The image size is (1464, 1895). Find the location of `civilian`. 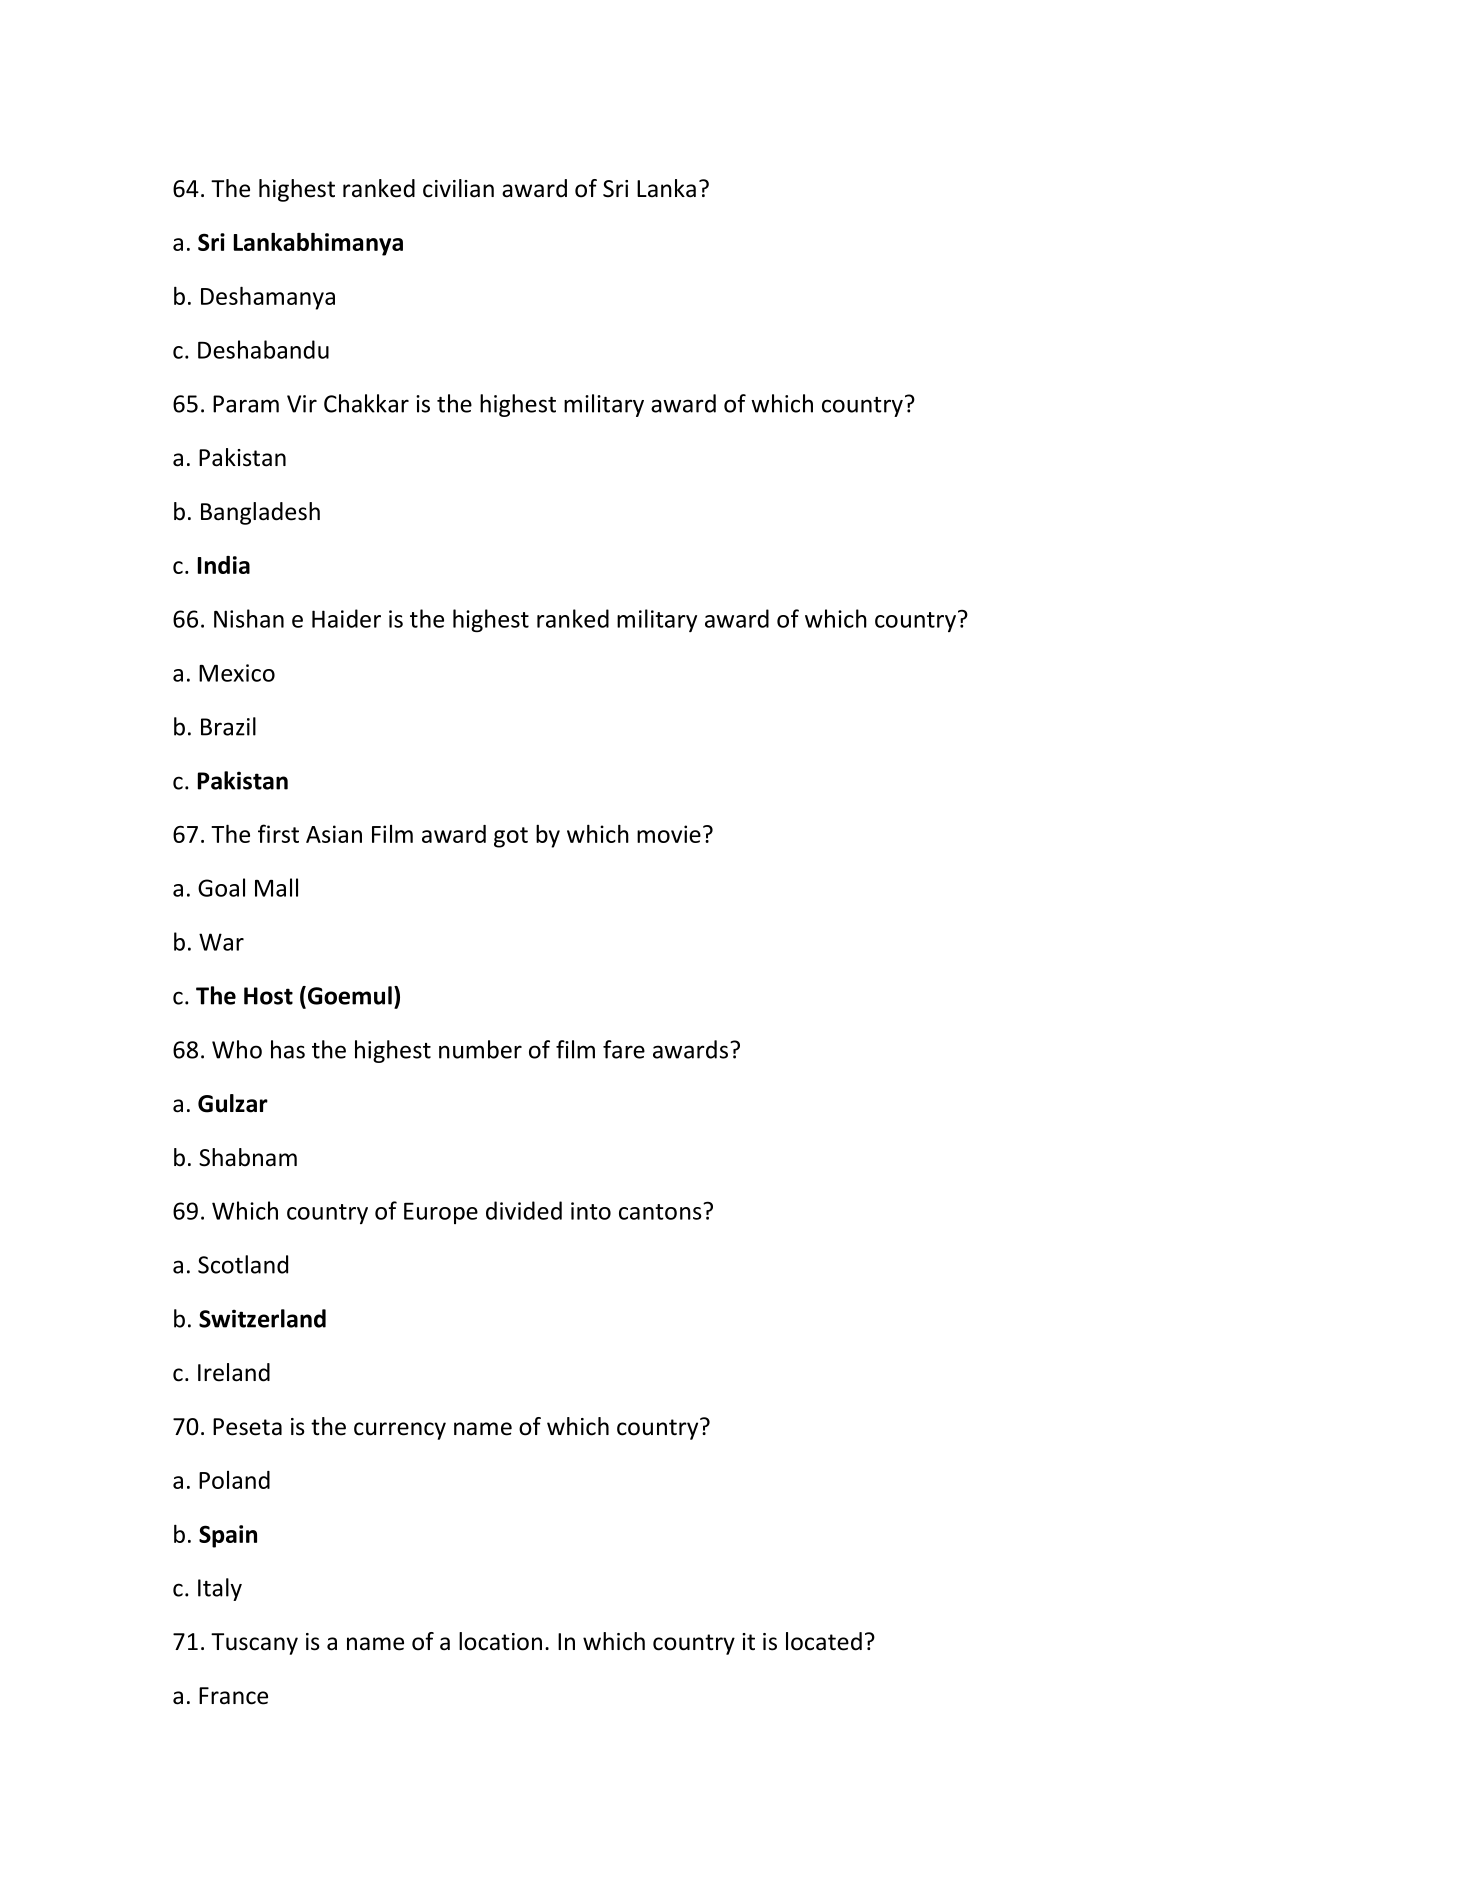

civilian is located at coordinates (458, 188).
